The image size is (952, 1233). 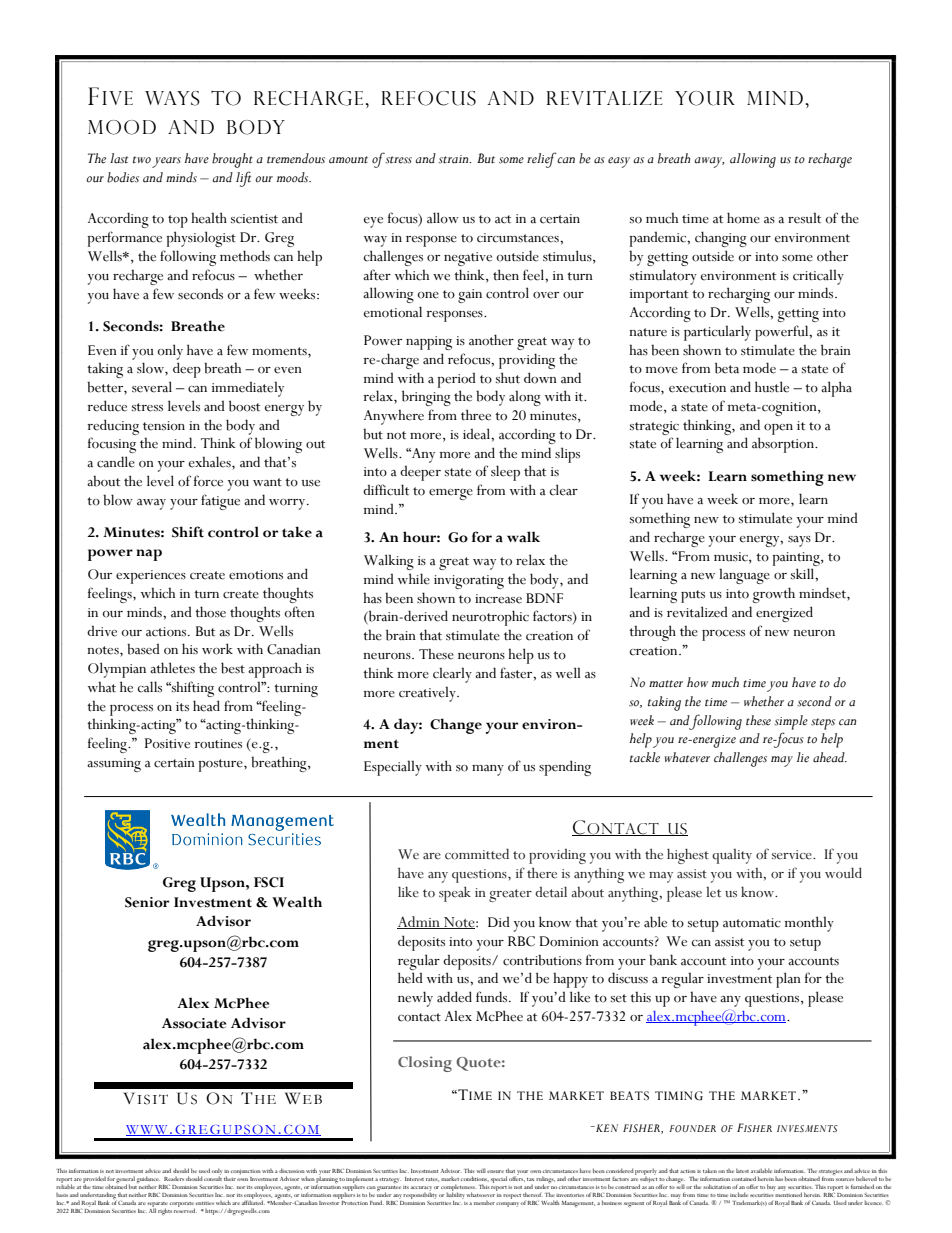 I want to click on neurotrophic, so click(x=490, y=618).
